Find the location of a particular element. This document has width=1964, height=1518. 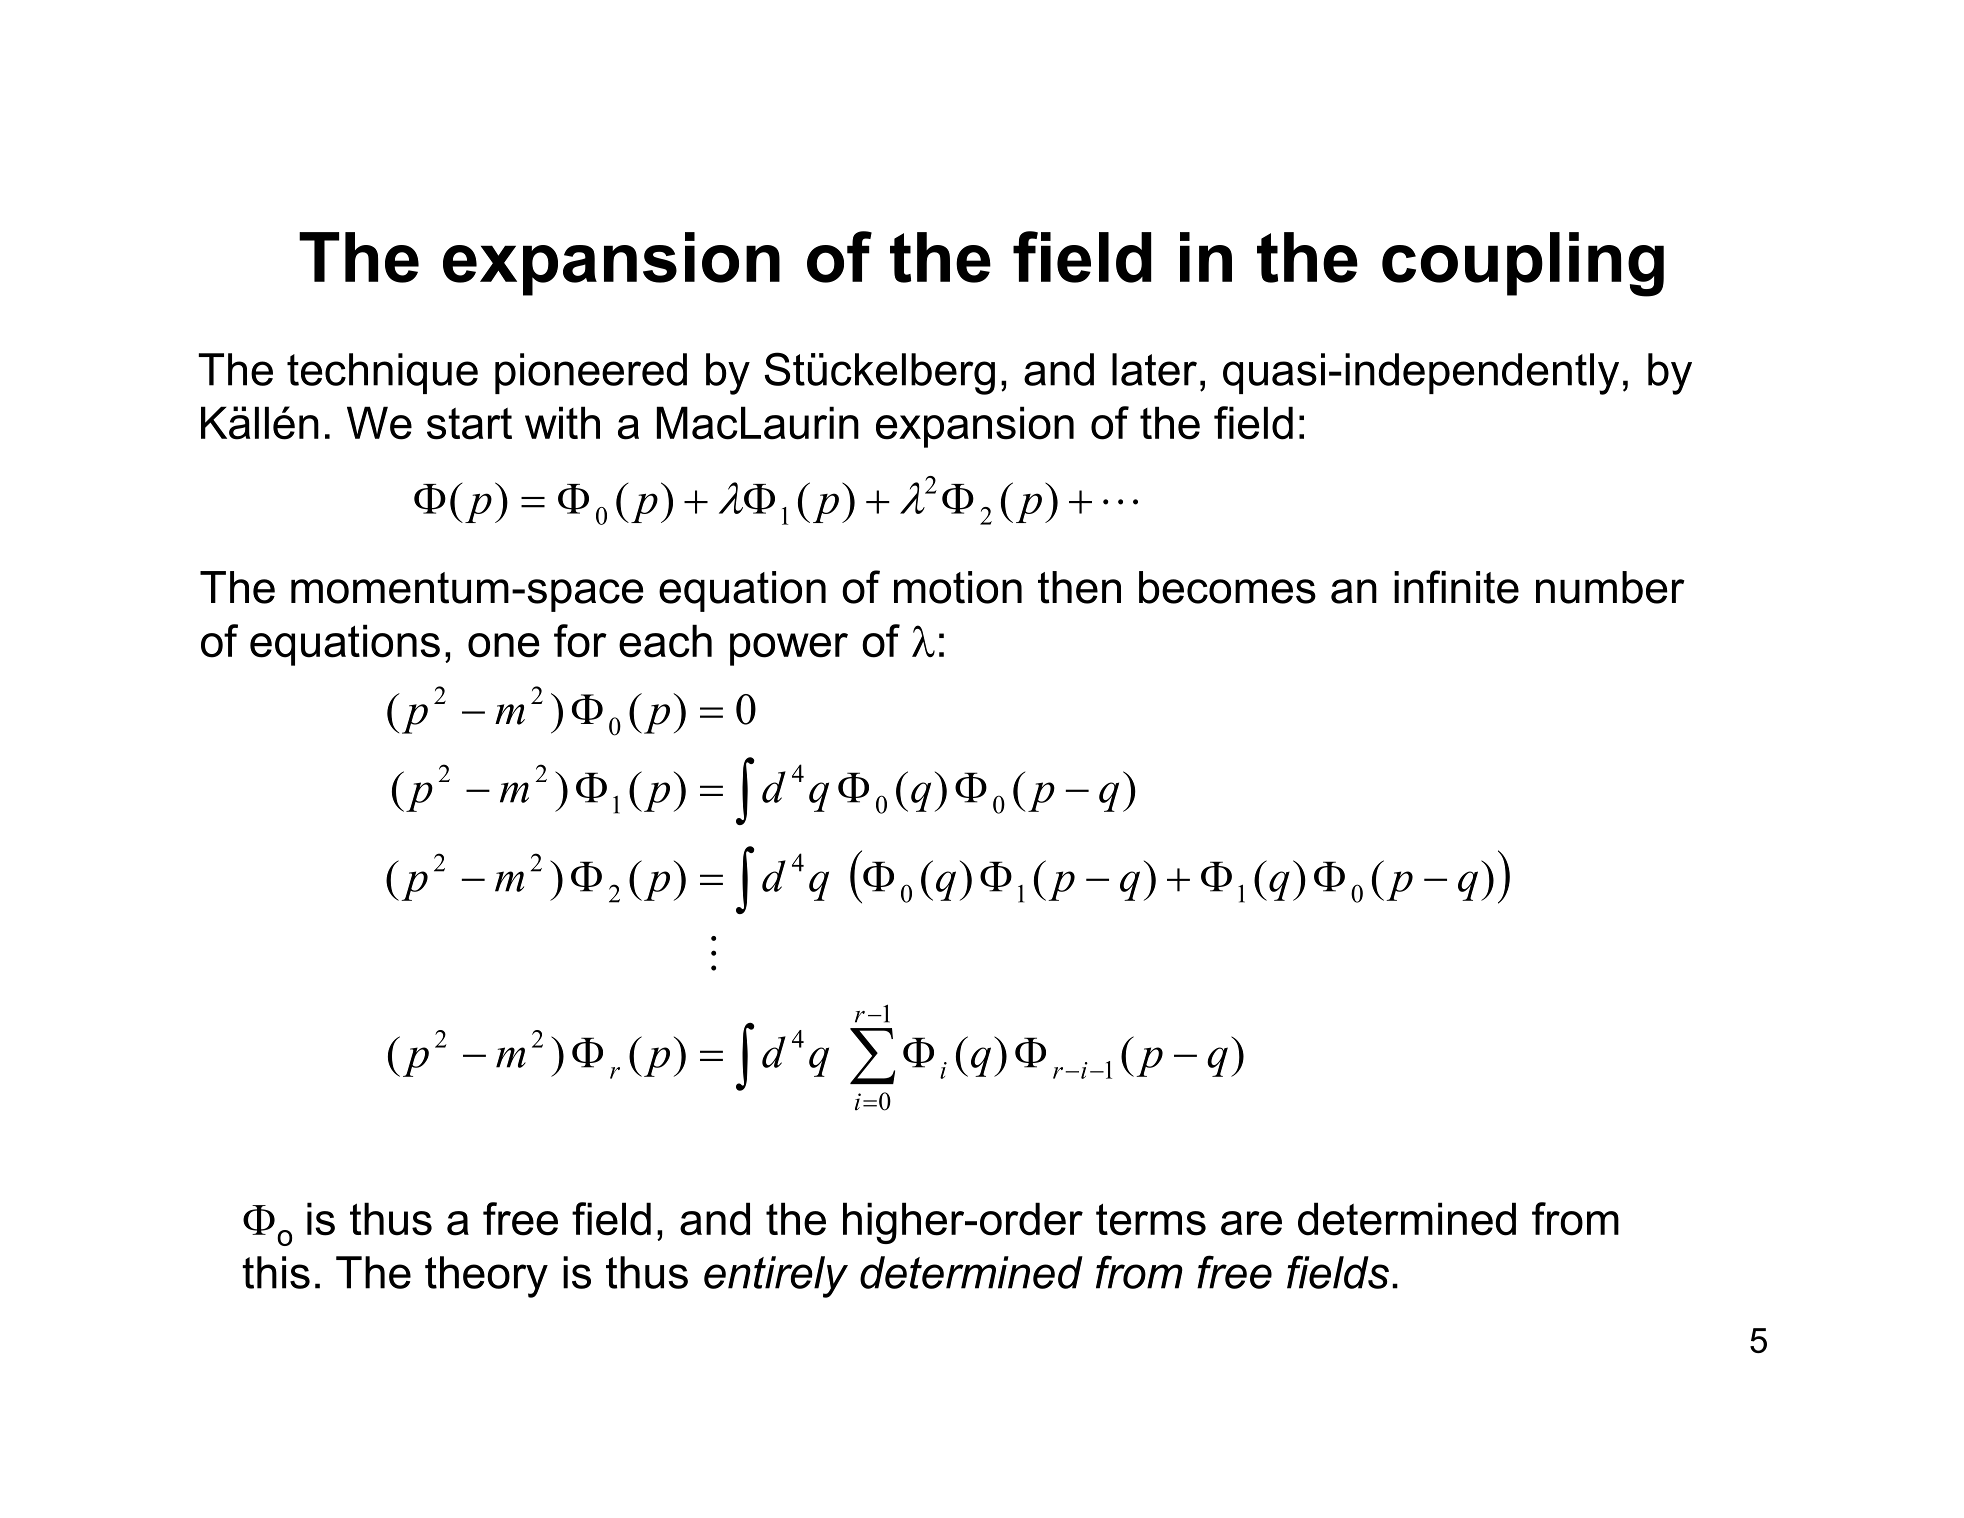

infinite is located at coordinates (1456, 587).
